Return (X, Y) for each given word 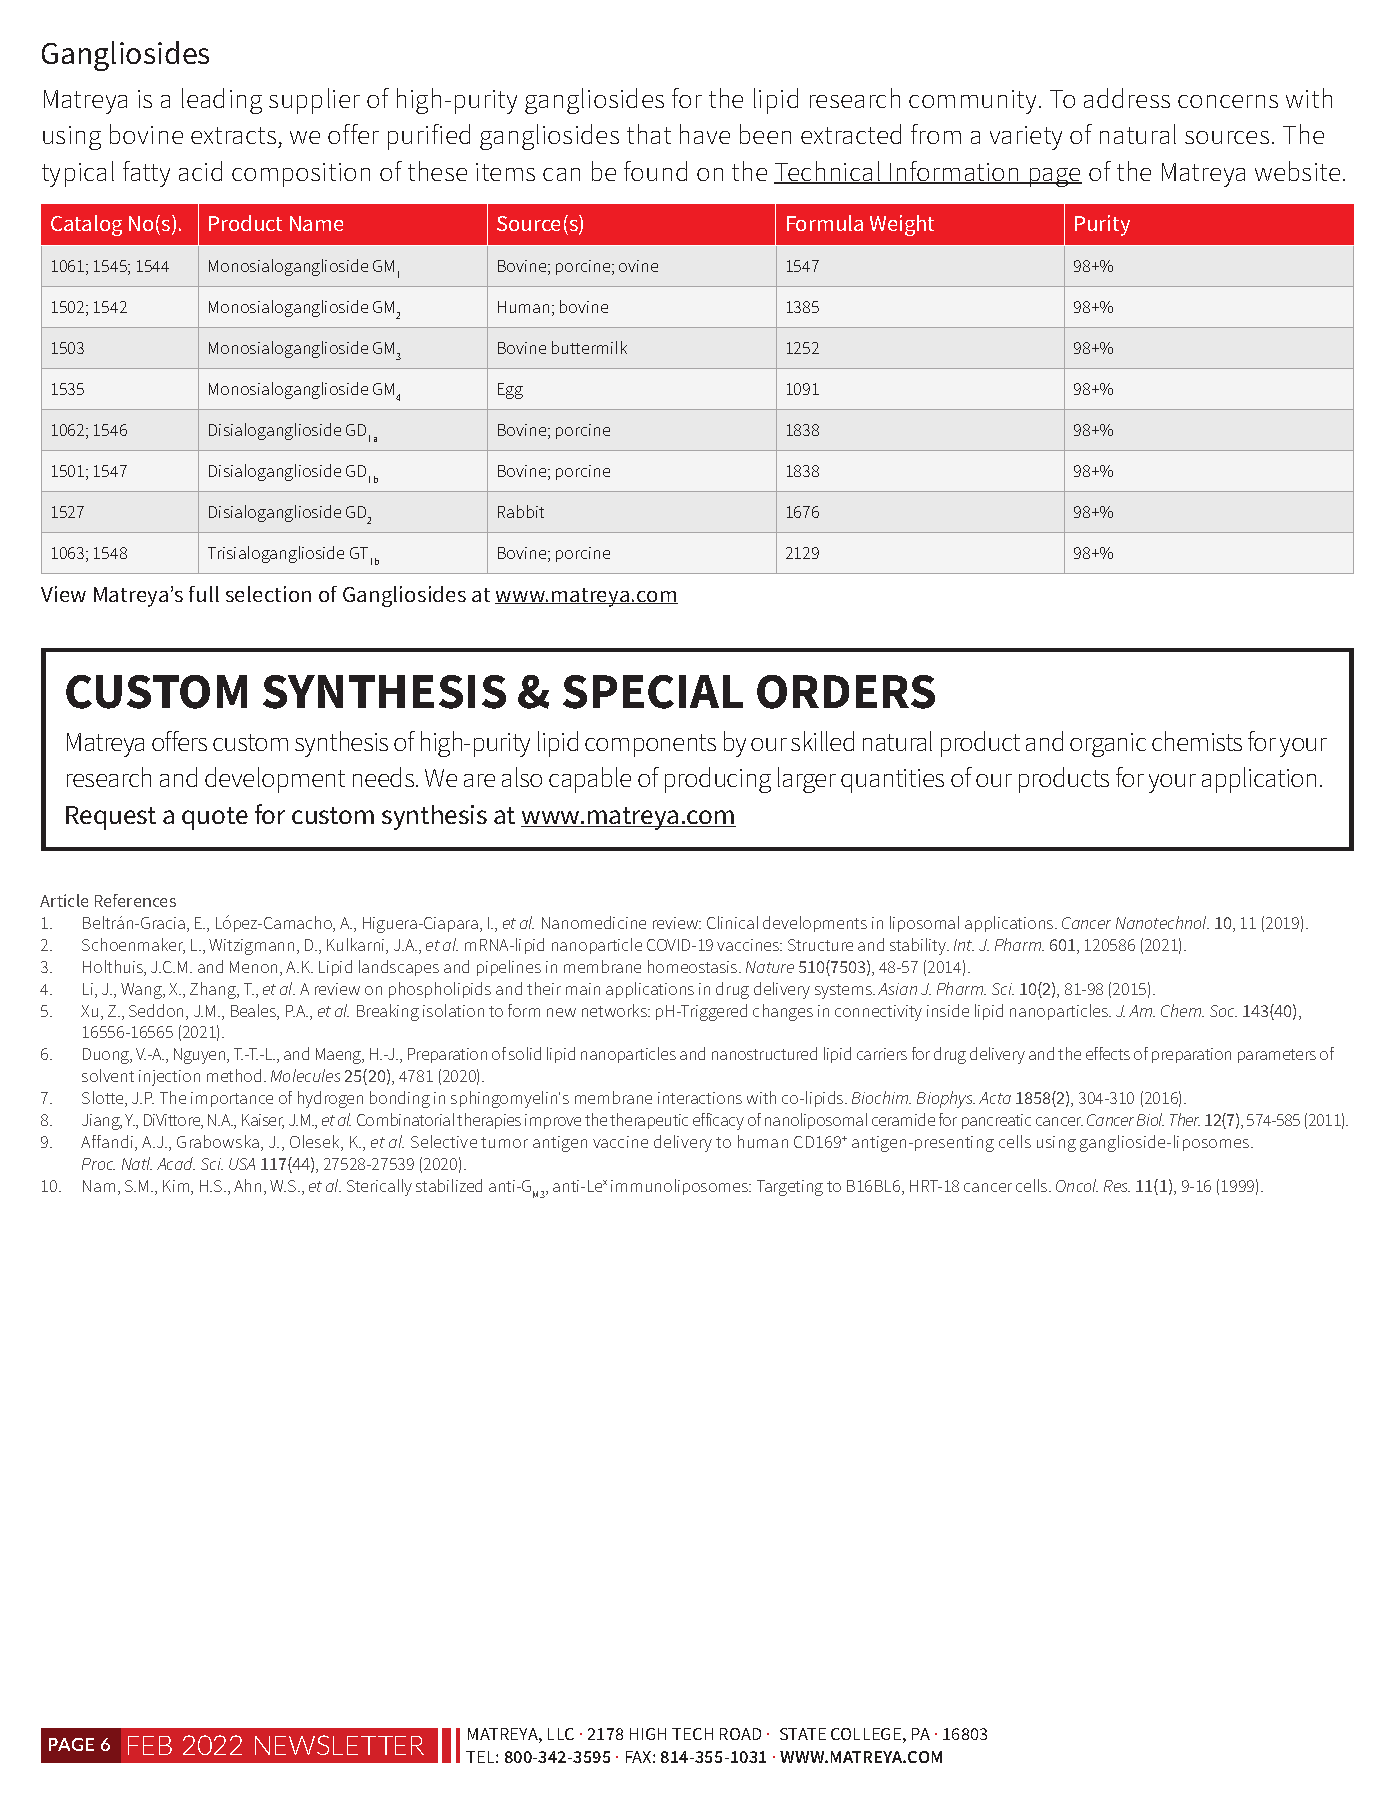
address (1127, 98)
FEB (150, 1745)
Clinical (732, 922)
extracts (233, 135)
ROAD (740, 1734)
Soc (1223, 1011)
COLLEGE (866, 1734)
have (705, 134)
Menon (253, 967)
